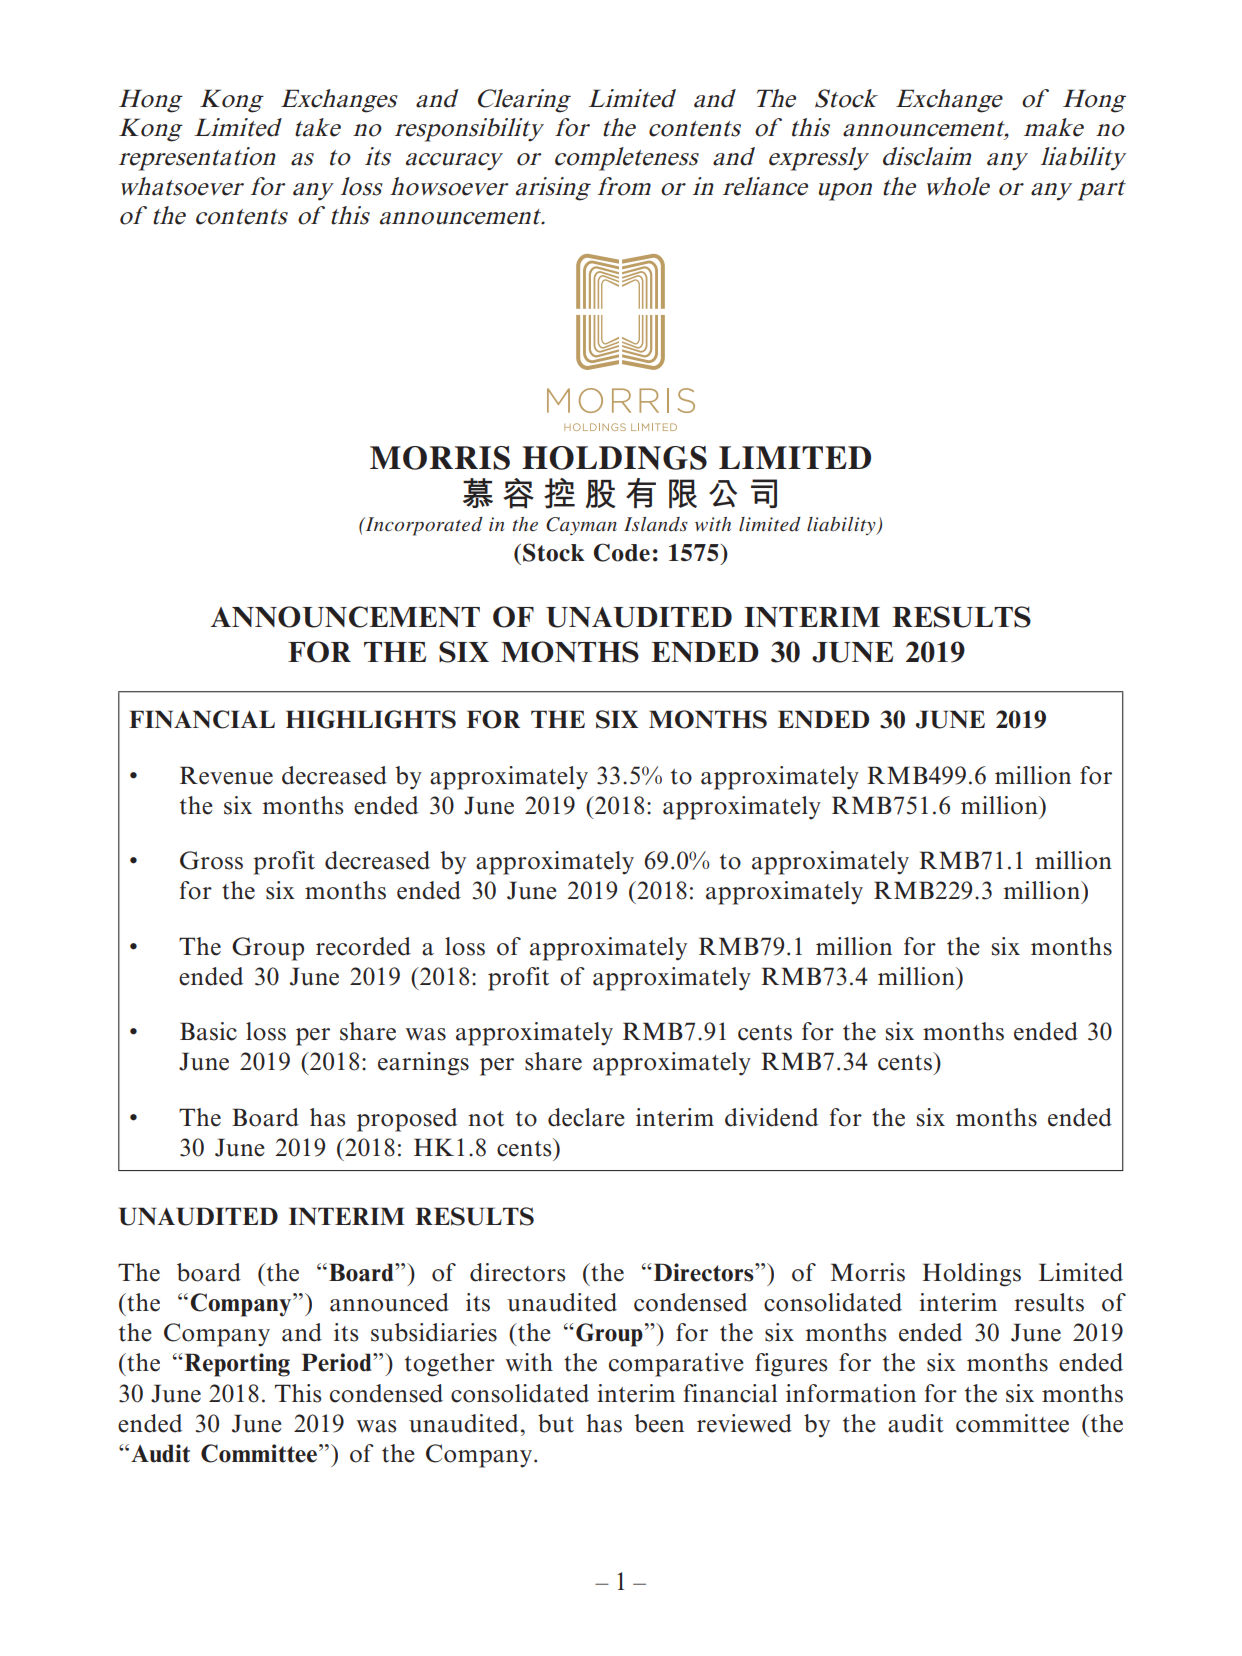 Image resolution: width=1242 pixels, height=1656 pixels. Describe the element at coordinates (389, 1302) in the image. I see `announced` at that location.
